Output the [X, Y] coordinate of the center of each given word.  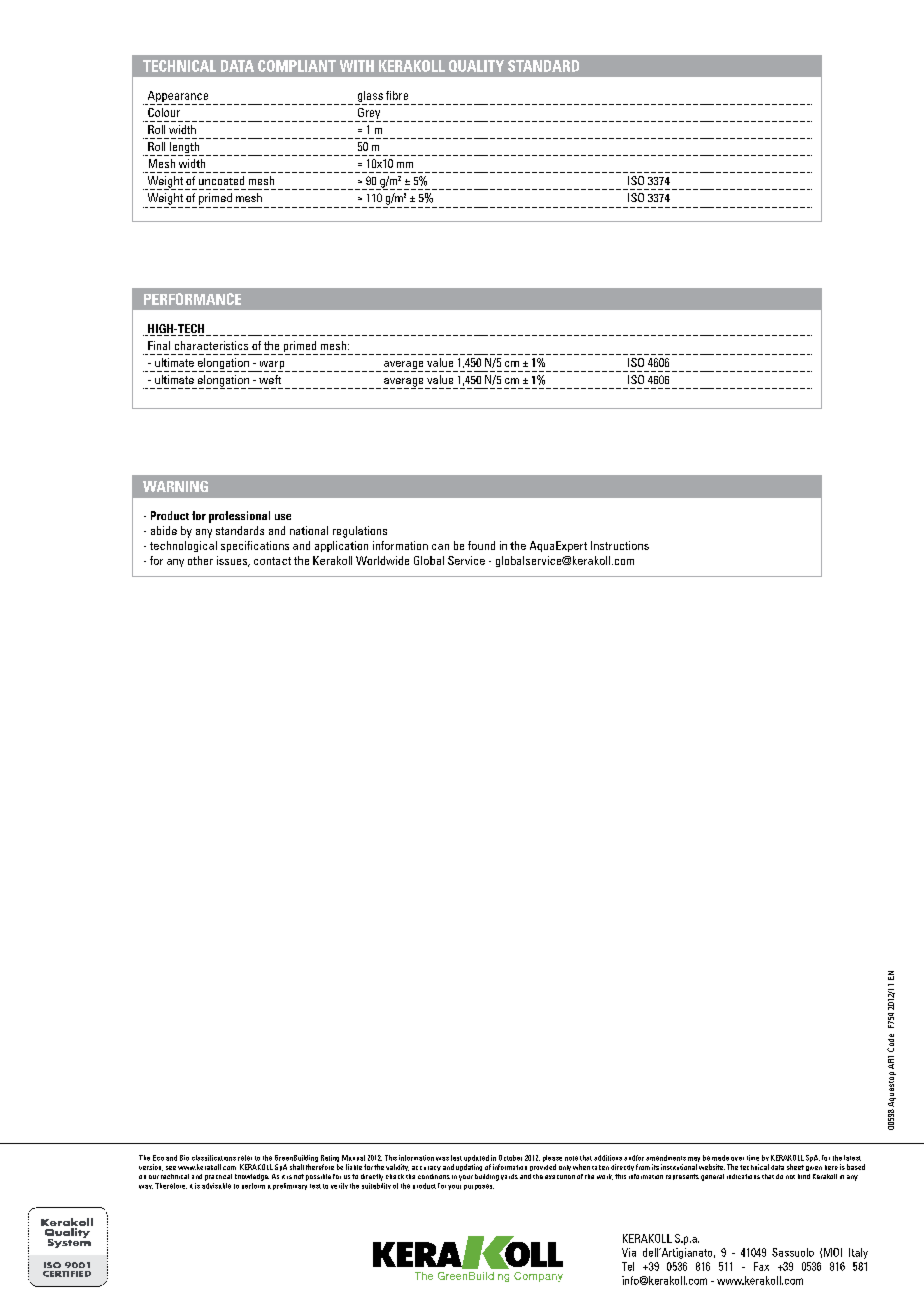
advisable [216, 1184]
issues [233, 561]
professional [239, 517]
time [753, 1158]
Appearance [178, 98]
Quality [476, 66]
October [510, 1158]
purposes [479, 1187]
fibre [397, 95]
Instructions [620, 545]
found [481, 545]
